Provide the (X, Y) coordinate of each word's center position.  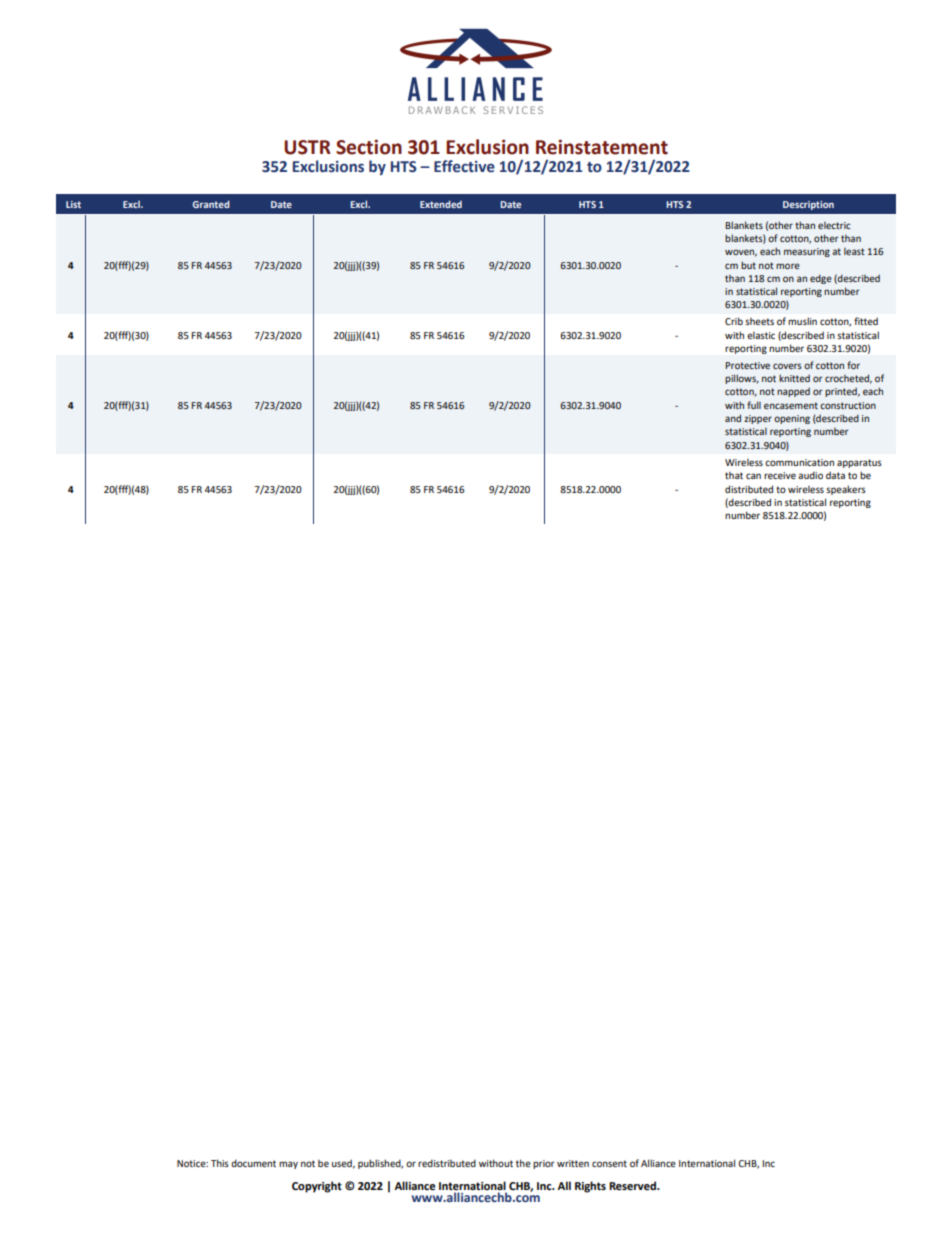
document (253, 1163)
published (380, 1164)
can (753, 476)
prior (544, 1164)
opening (792, 419)
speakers (846, 490)
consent (609, 1163)
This (220, 1163)
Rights (590, 1187)
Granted (211, 204)
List (73, 204)
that (734, 475)
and (733, 418)
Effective (464, 166)
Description (808, 205)
